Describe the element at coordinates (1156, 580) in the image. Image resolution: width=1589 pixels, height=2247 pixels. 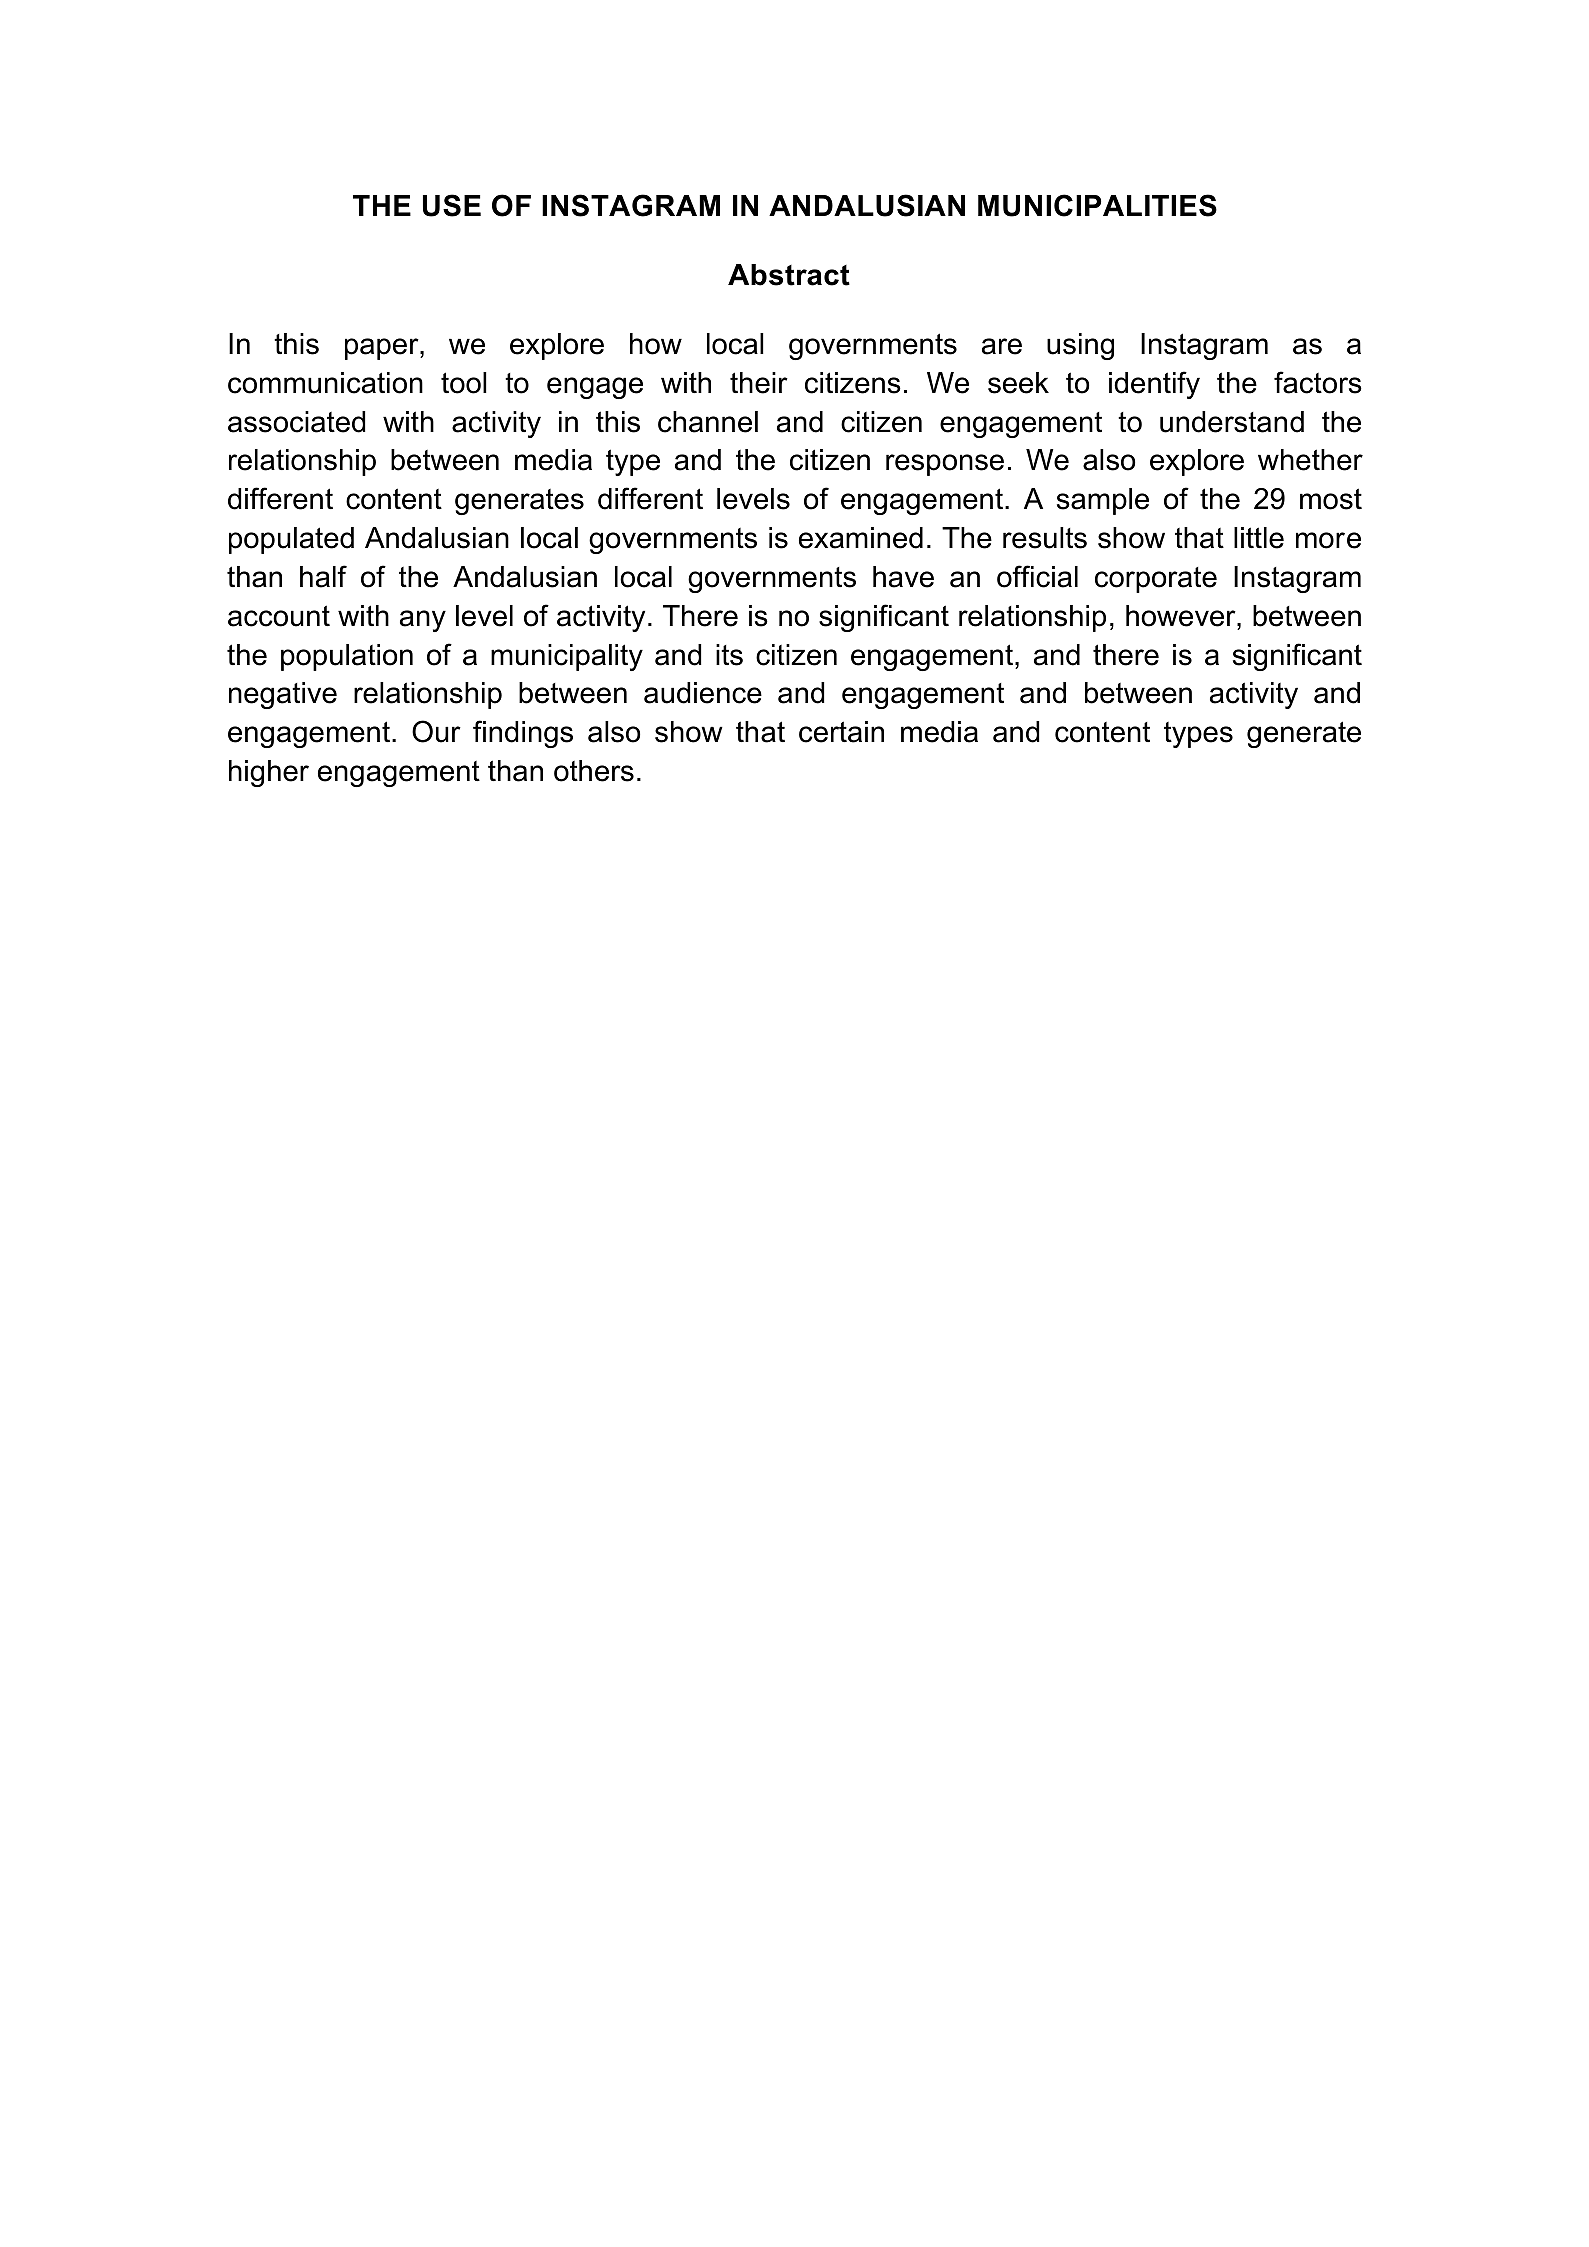
I see `corporate` at that location.
